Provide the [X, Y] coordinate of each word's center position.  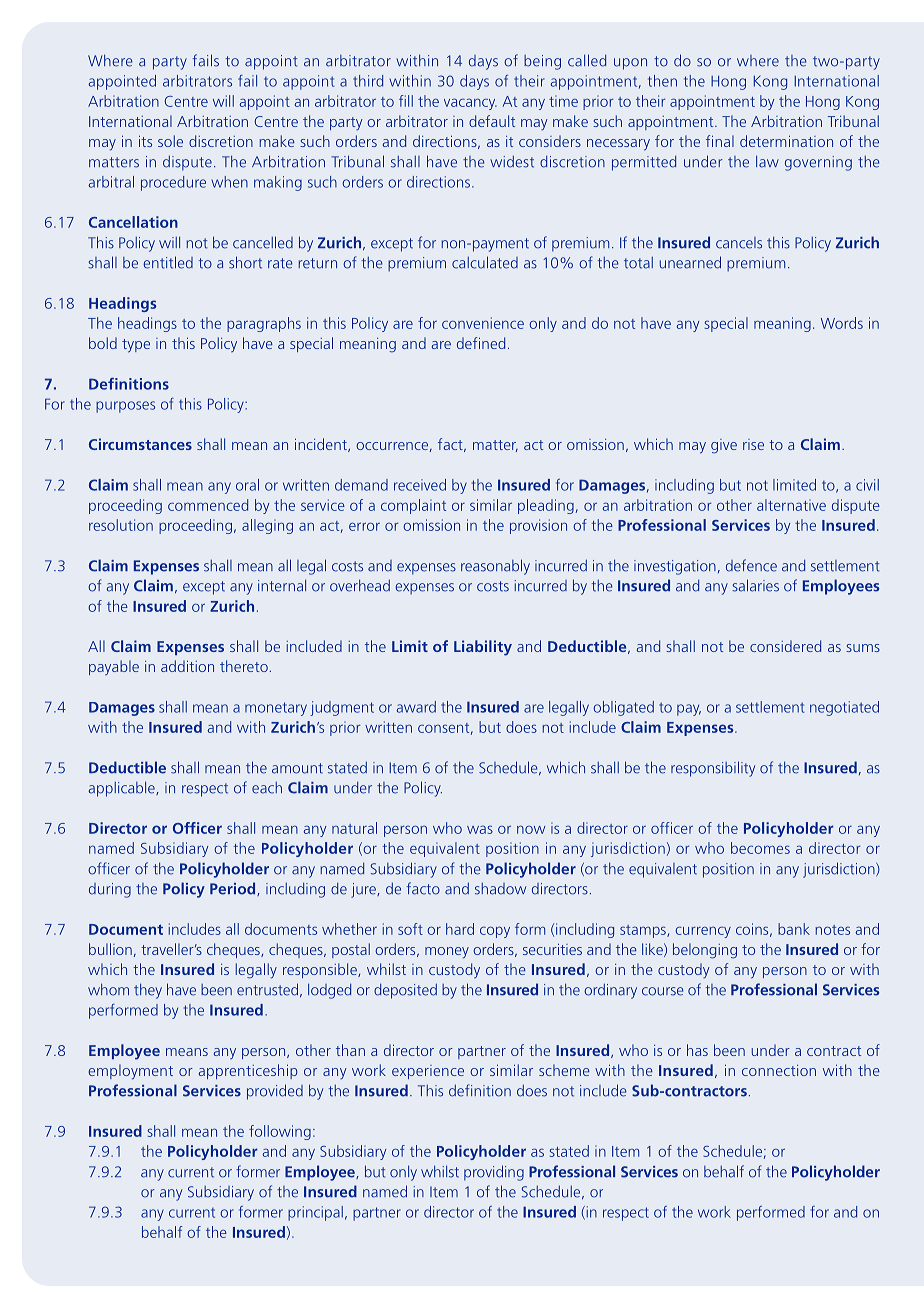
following [280, 1132]
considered [785, 646]
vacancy [470, 104]
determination [786, 141]
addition [187, 666]
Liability [483, 648]
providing [494, 1173]
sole [170, 141]
